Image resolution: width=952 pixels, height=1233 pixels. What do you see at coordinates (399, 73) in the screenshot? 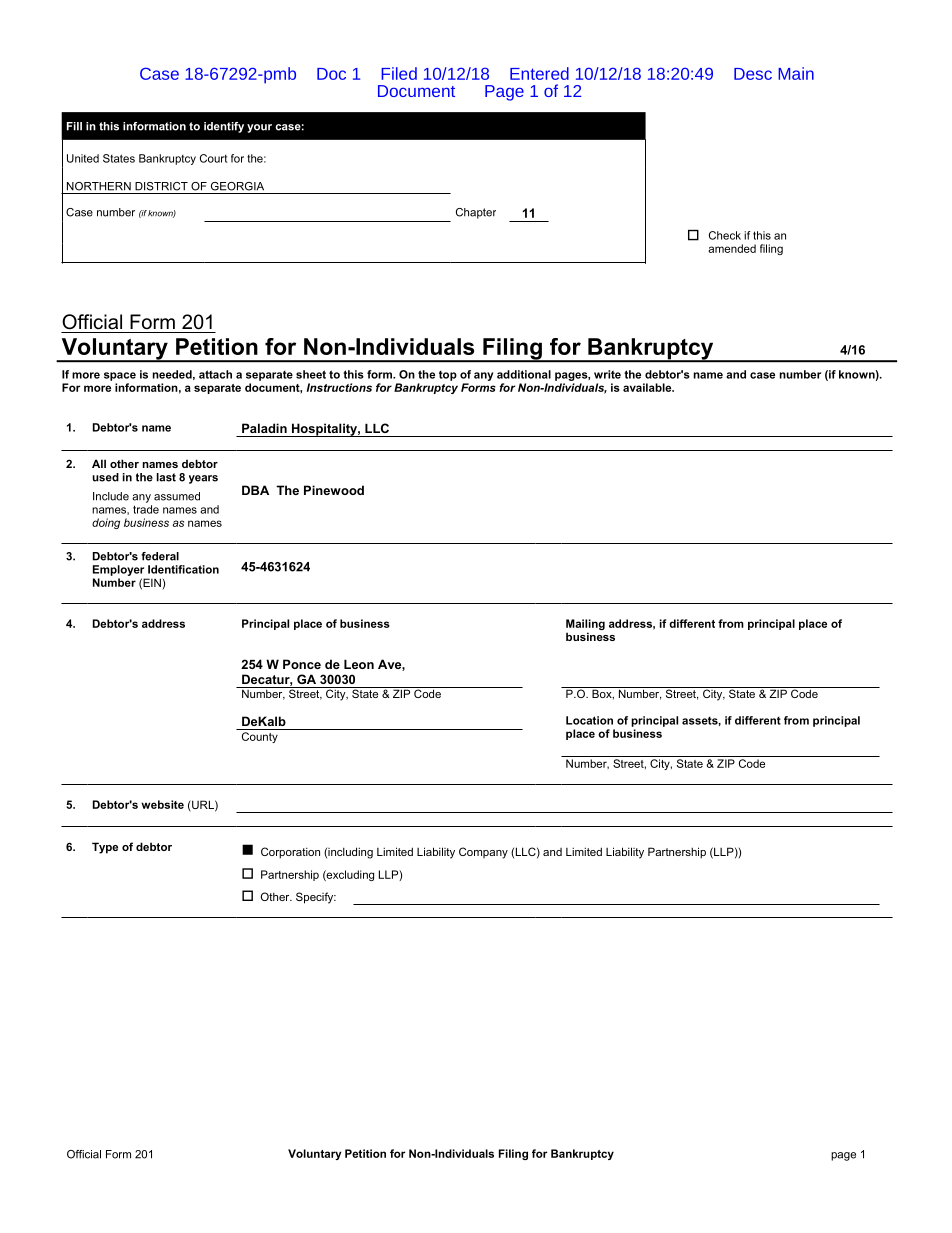
I see `Filed` at bounding box center [399, 73].
